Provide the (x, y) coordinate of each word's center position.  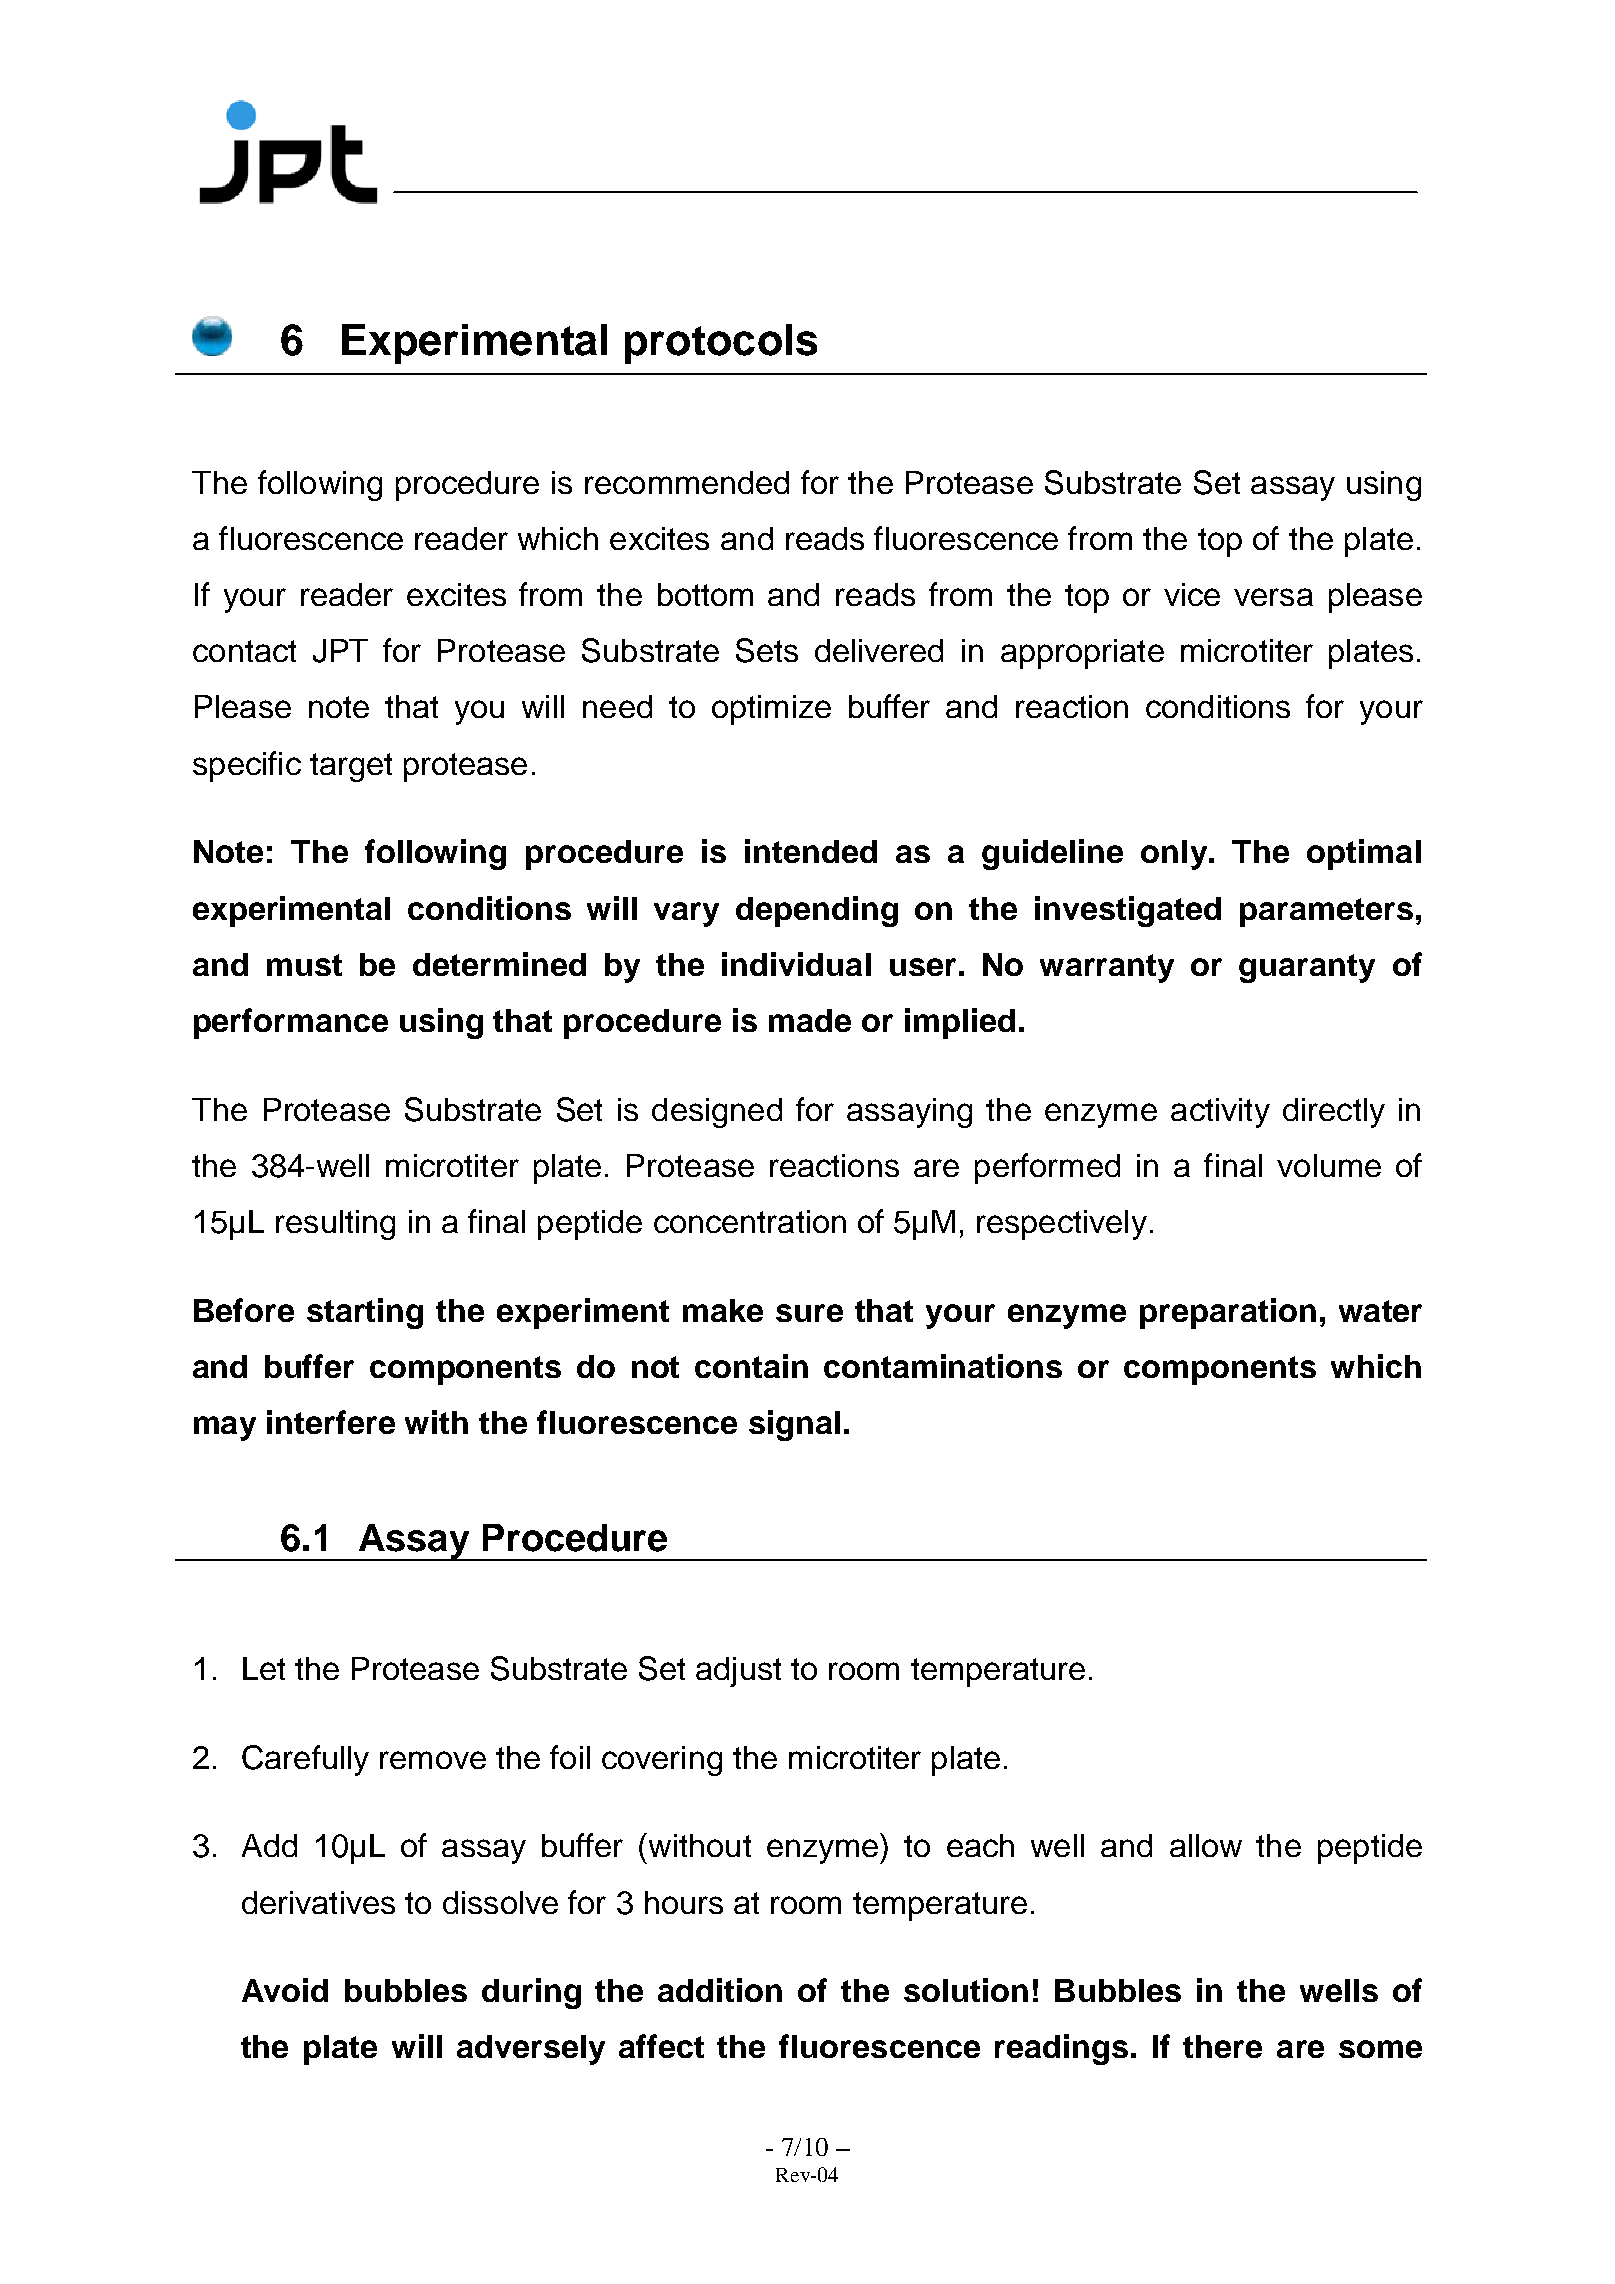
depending (817, 911)
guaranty (1307, 968)
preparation (1228, 1313)
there (1222, 2046)
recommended (687, 482)
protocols (721, 344)
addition (720, 1990)
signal (794, 1425)
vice (1192, 594)
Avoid (285, 1990)
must (304, 965)
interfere (331, 1422)
